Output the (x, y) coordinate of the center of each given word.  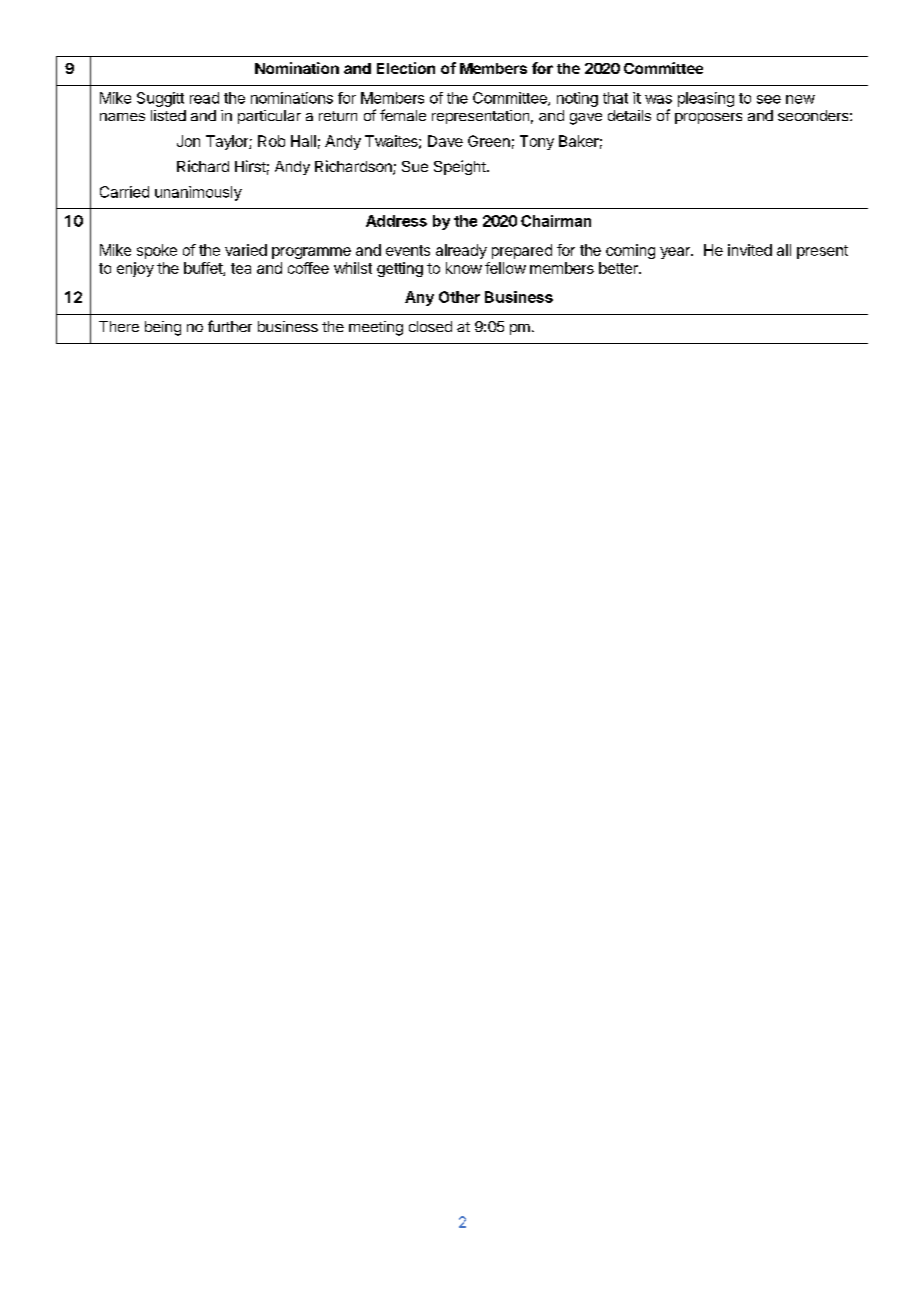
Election (406, 68)
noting (577, 99)
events (408, 250)
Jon (188, 141)
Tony (537, 142)
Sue (415, 166)
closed (430, 326)
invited (750, 250)
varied (246, 250)
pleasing (706, 99)
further (230, 326)
